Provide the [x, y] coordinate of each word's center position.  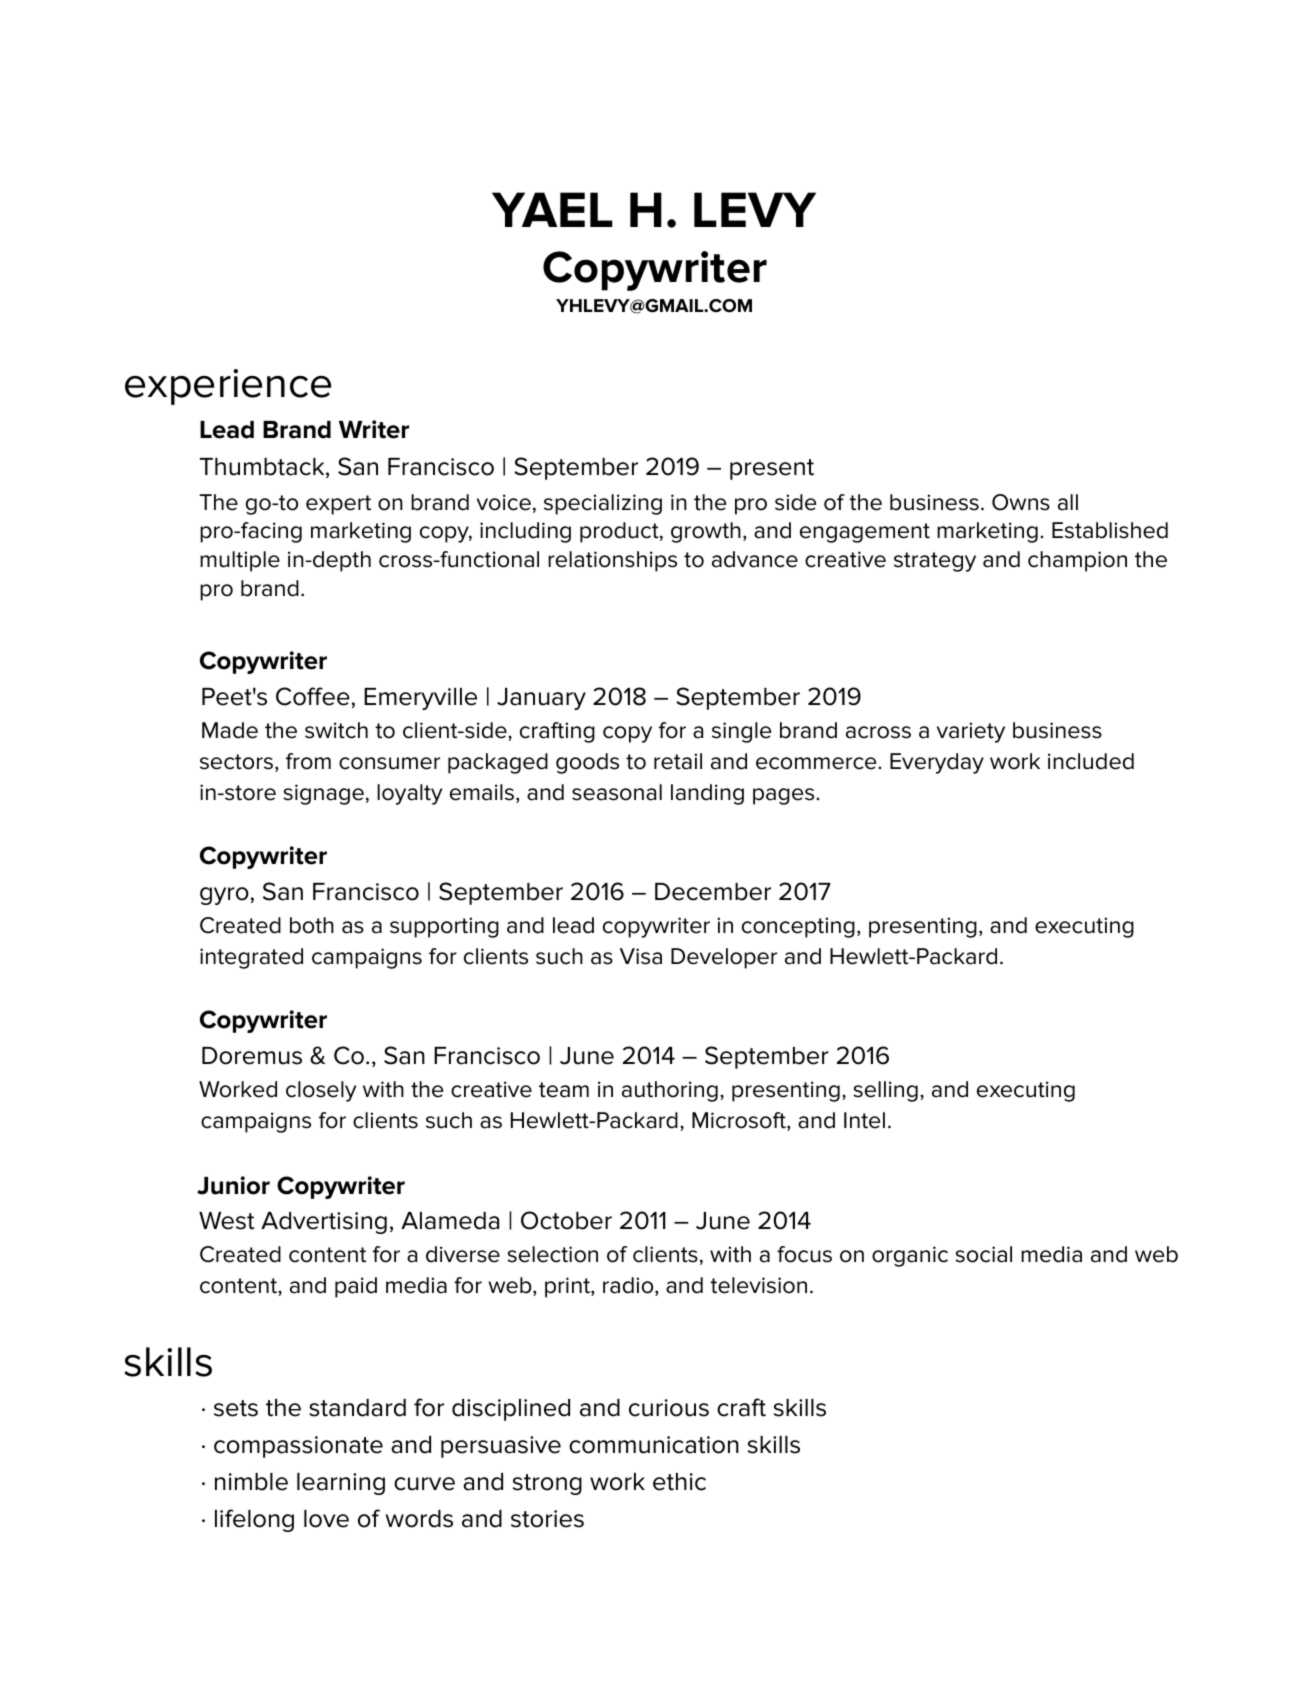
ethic [679, 1482]
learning [341, 1484]
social [983, 1254]
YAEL [552, 209]
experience [228, 387]
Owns [1021, 502]
